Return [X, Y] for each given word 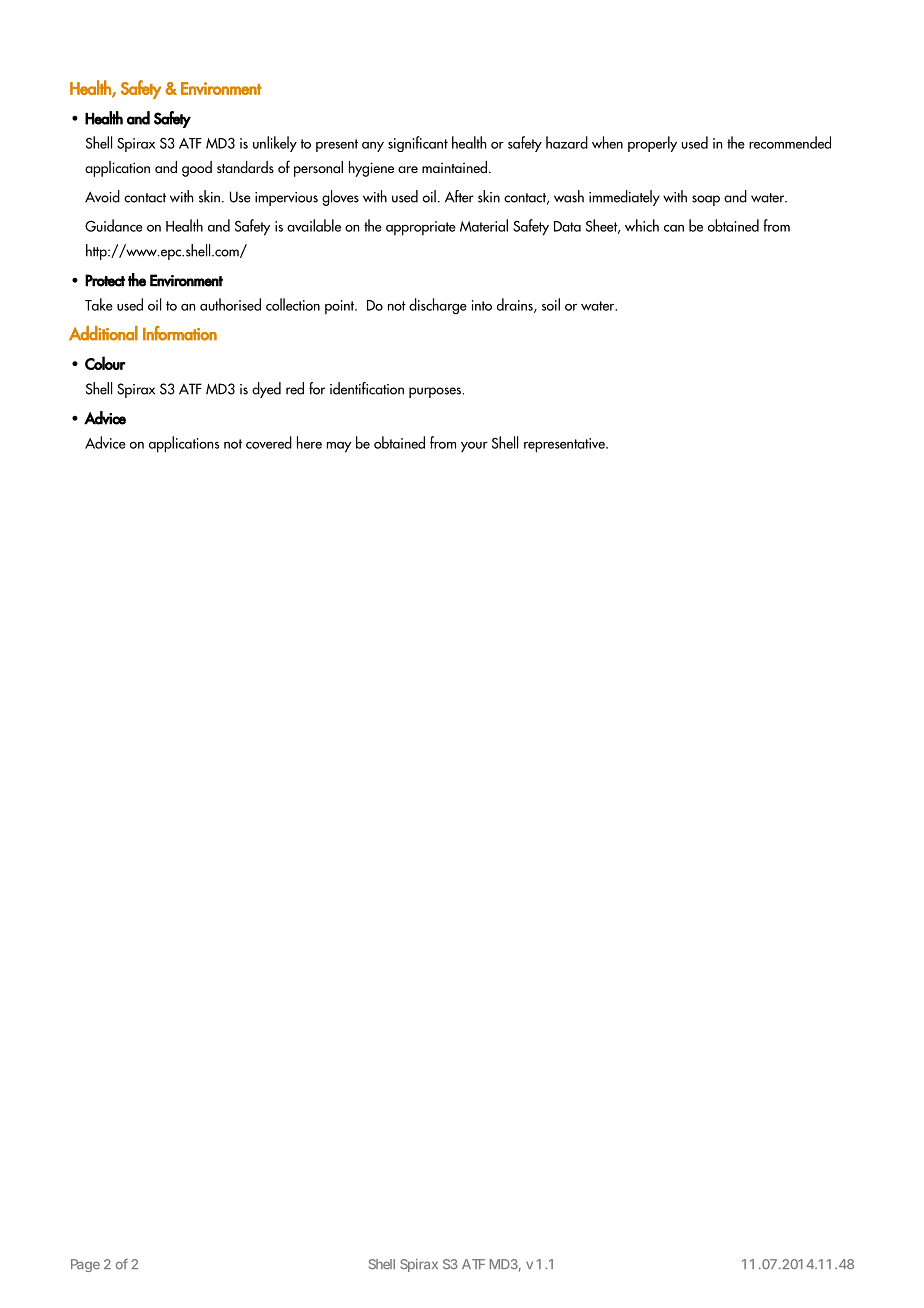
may [339, 447]
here [309, 442]
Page [85, 1265]
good [197, 169]
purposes [436, 392]
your [474, 447]
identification [367, 388]
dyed [266, 390]
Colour [105, 363]
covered [269, 442]
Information [180, 333]
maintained [454, 167]
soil [551, 304]
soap [706, 200]
